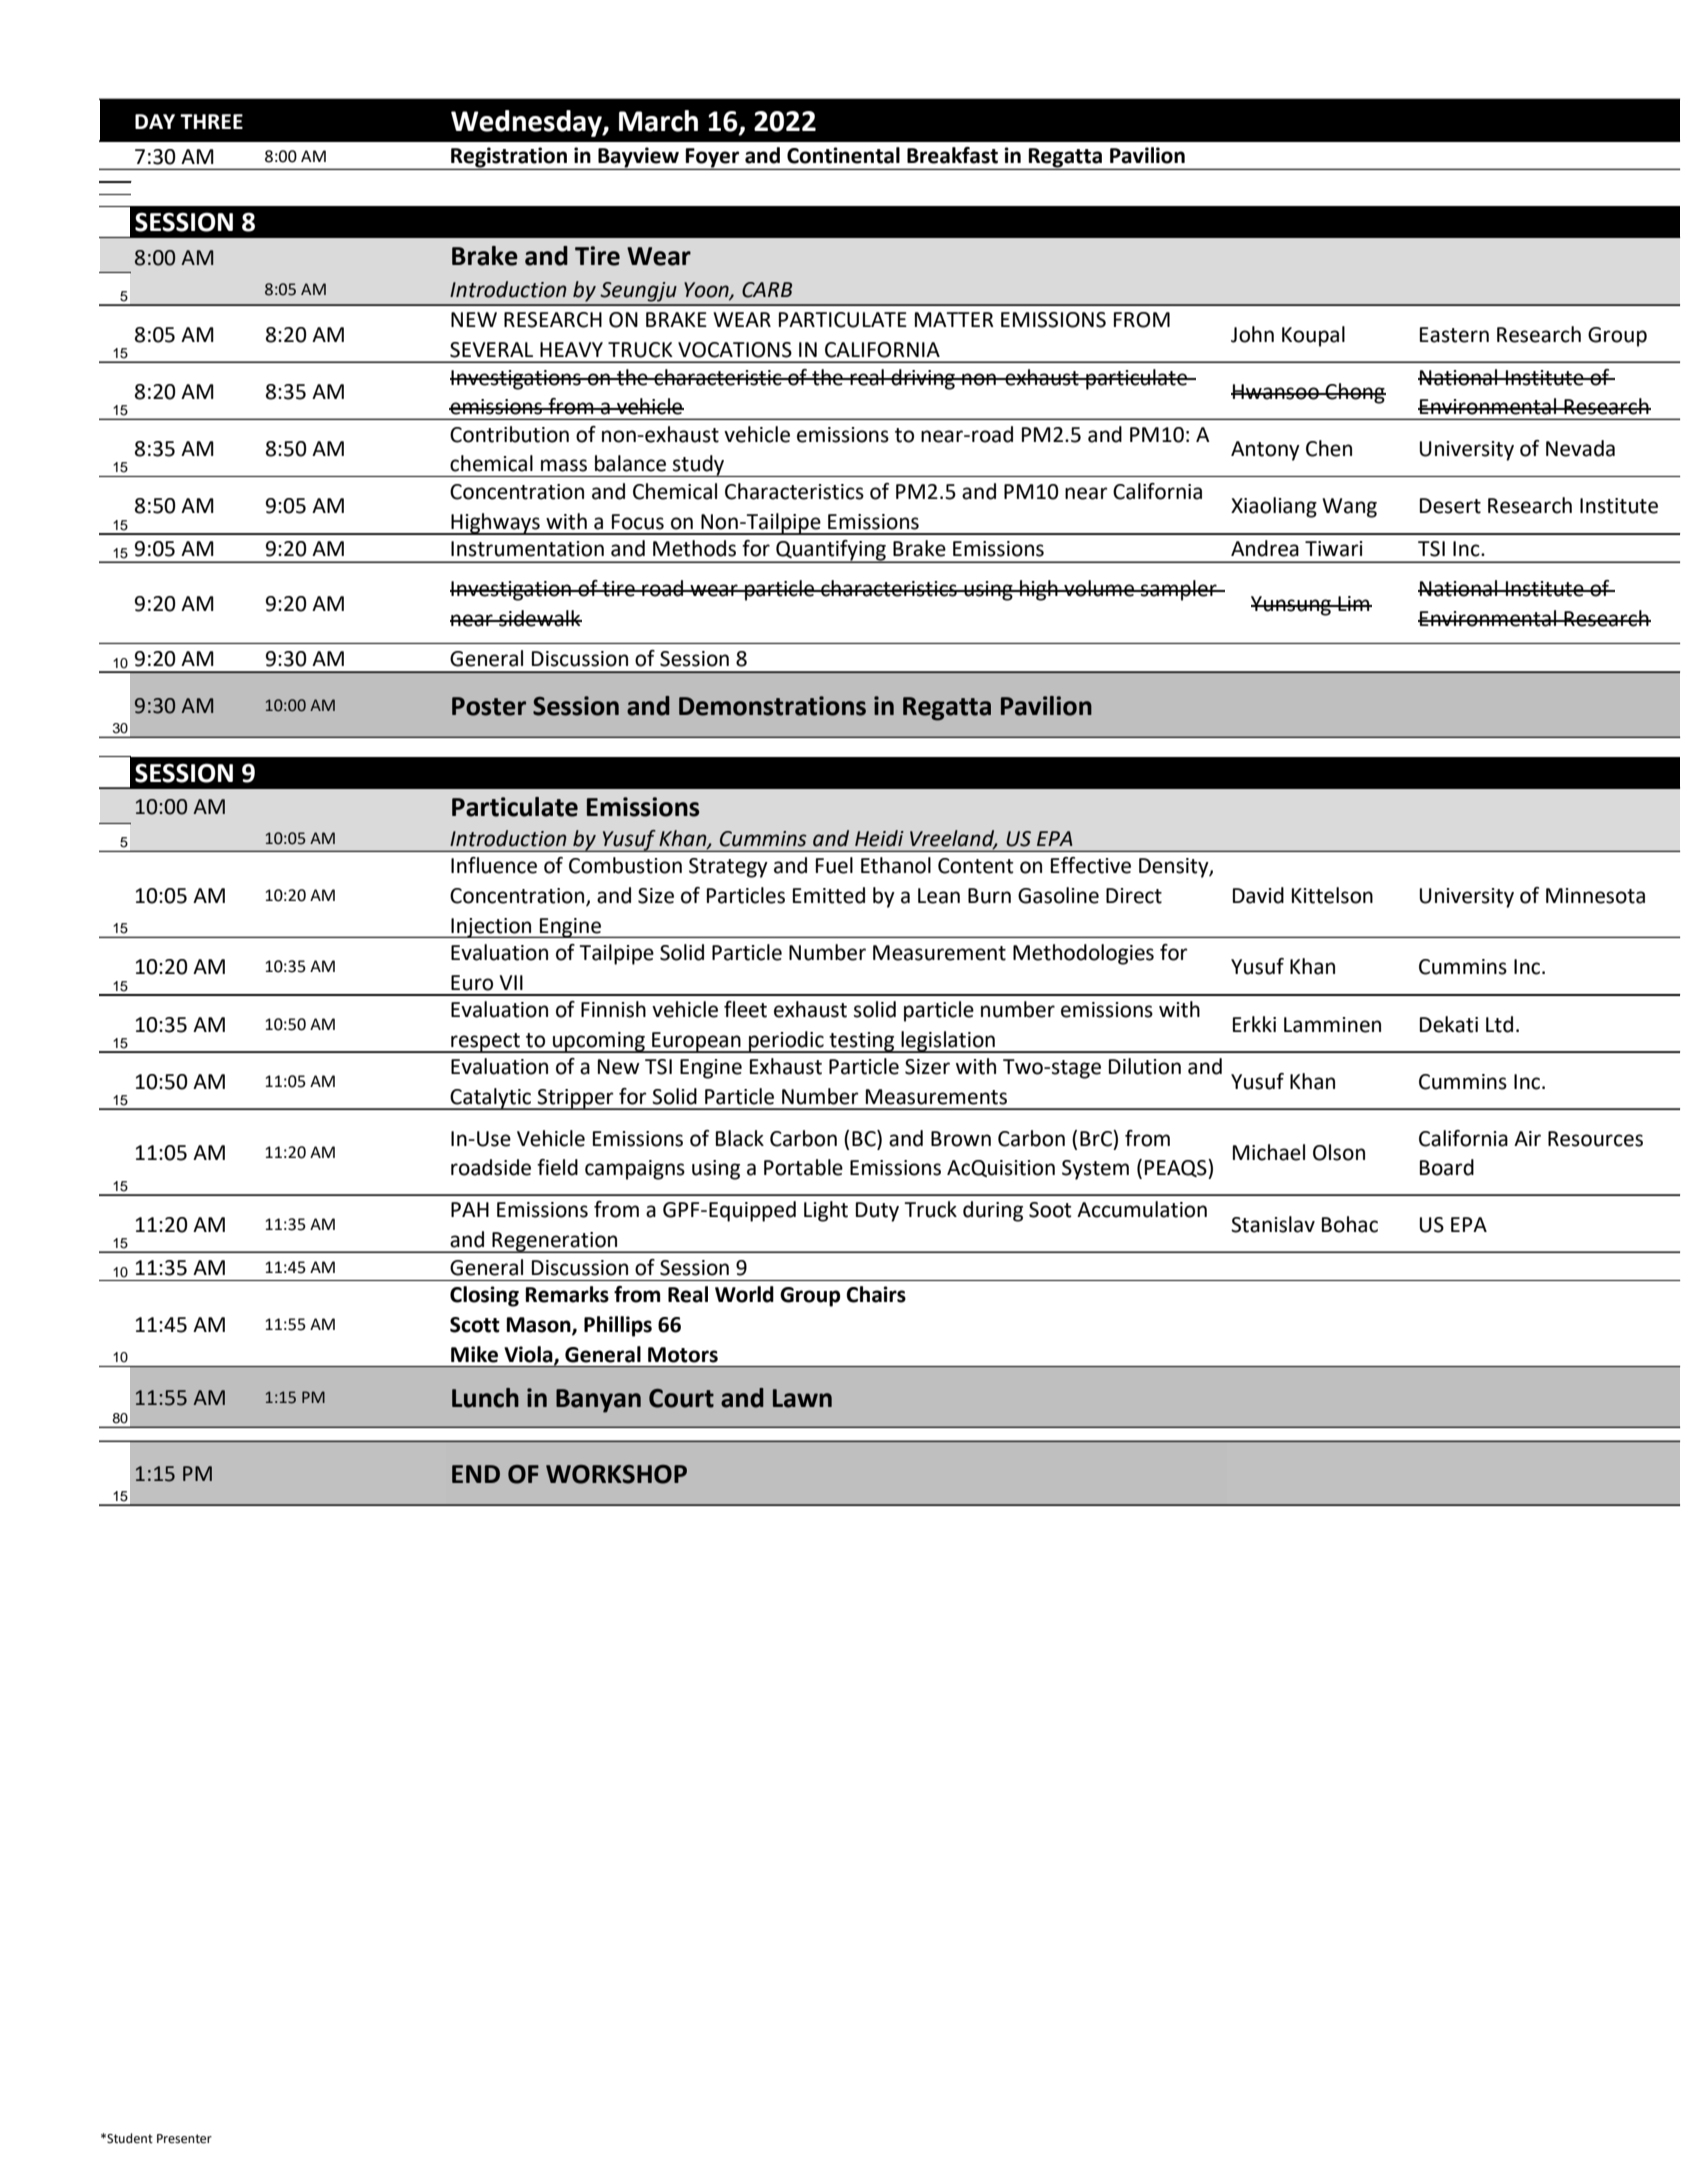  What do you see at coordinates (491, 928) in the screenshot?
I see `Injection` at bounding box center [491, 928].
